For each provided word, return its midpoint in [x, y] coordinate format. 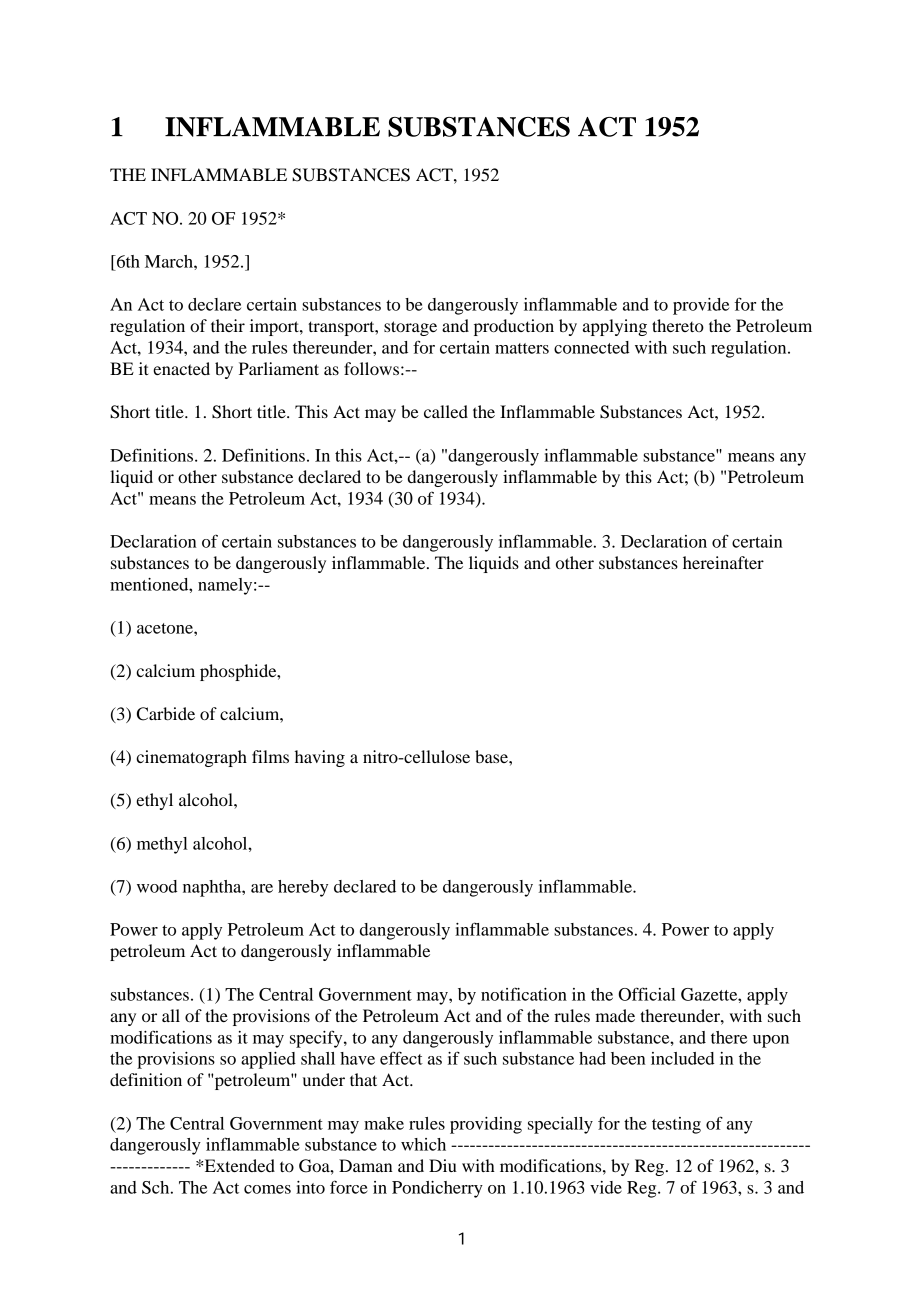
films [270, 756]
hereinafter [723, 562]
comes [267, 1189]
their [228, 325]
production [514, 327]
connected [591, 347]
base [492, 756]
